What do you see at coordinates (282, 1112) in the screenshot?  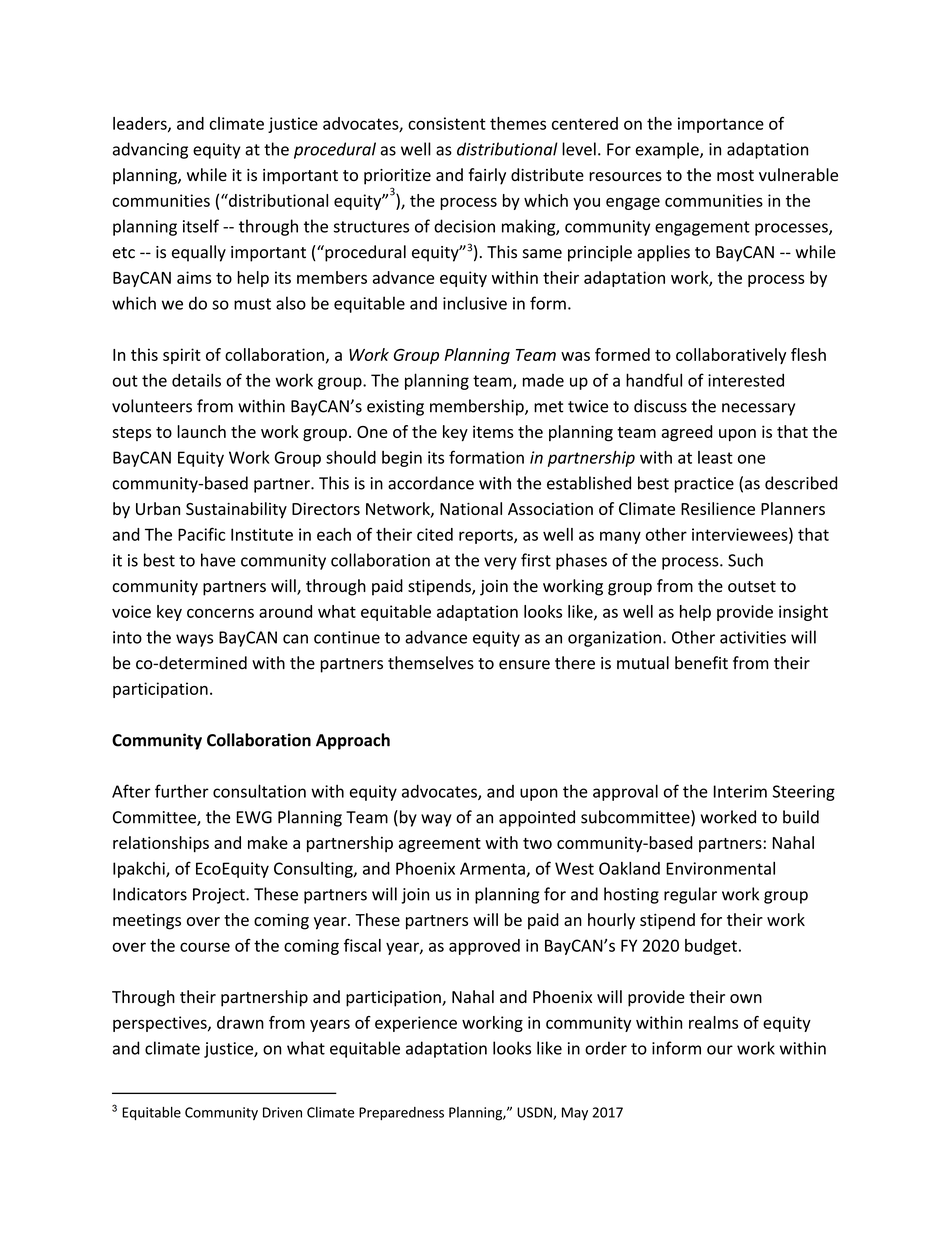 I see `Driven` at bounding box center [282, 1112].
